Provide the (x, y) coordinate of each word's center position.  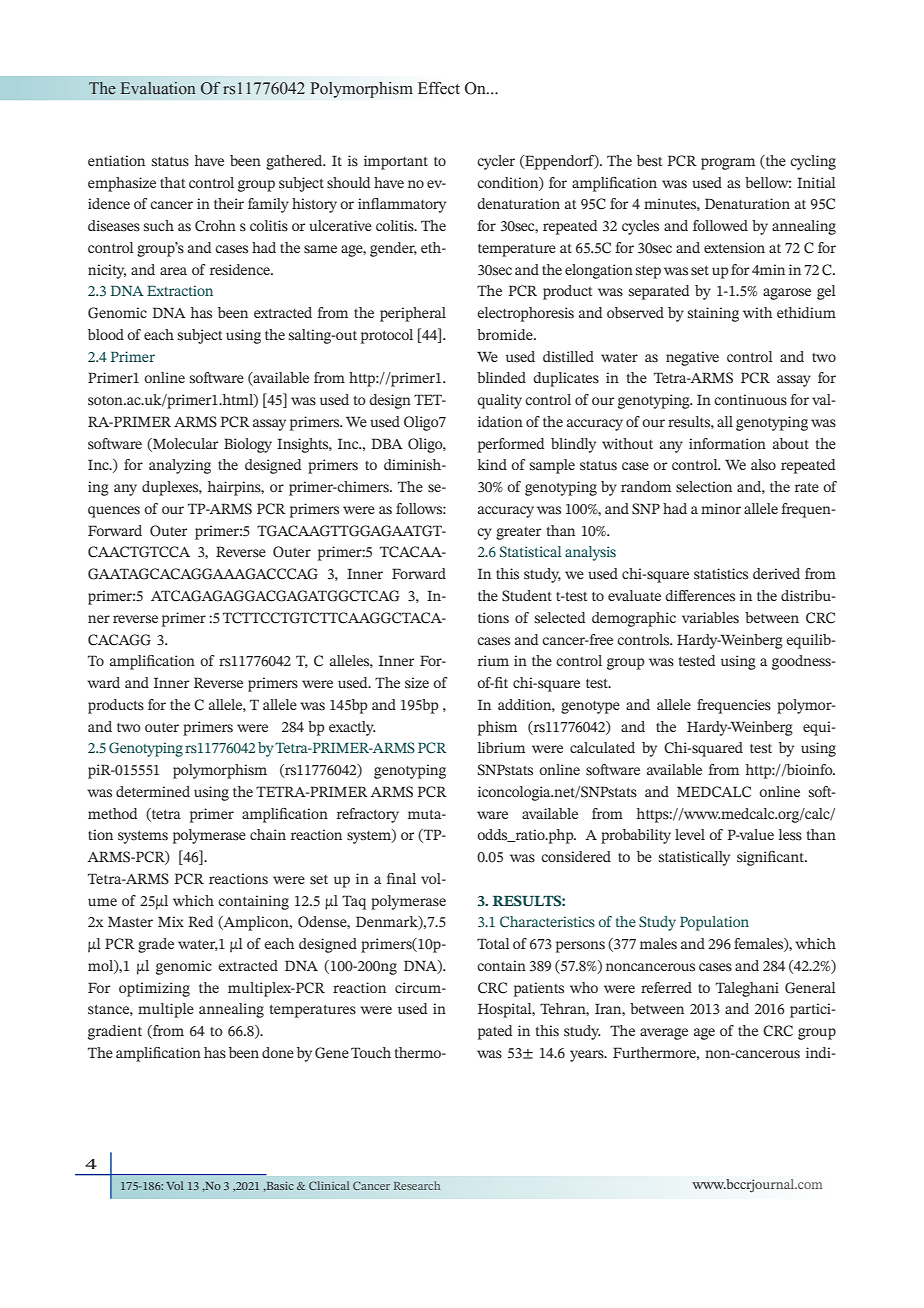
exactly (352, 728)
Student (527, 596)
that (172, 182)
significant (772, 858)
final (401, 878)
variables (710, 618)
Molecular (184, 444)
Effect (439, 88)
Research (417, 1185)
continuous (750, 400)
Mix (171, 921)
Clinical (329, 1185)
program (728, 164)
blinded (501, 377)
